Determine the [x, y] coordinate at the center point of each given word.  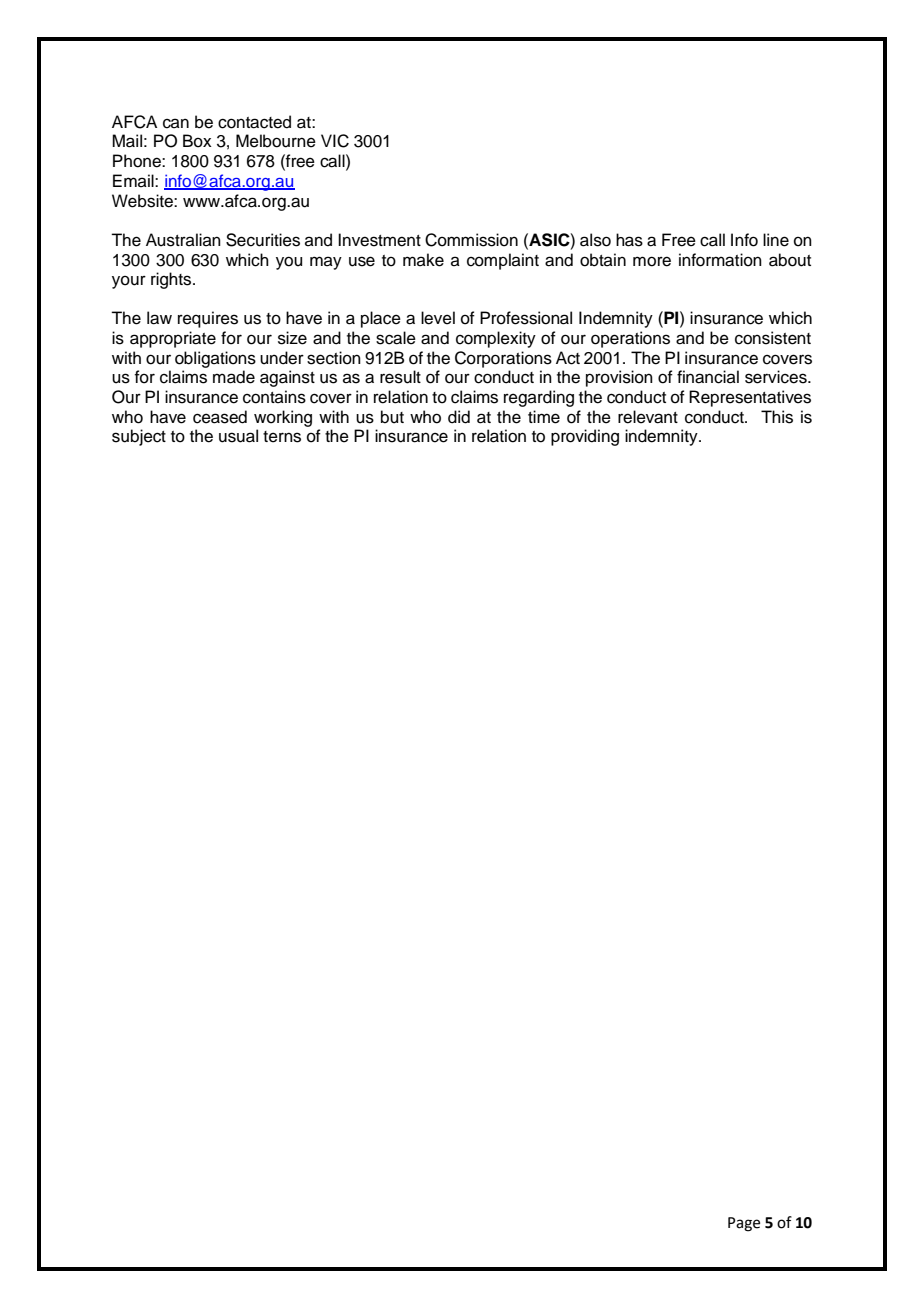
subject [139, 437]
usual [238, 436]
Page [744, 1224]
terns [282, 437]
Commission [471, 240]
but [392, 417]
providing [585, 437]
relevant [648, 417]
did [459, 417]
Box [197, 141]
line [776, 240]
